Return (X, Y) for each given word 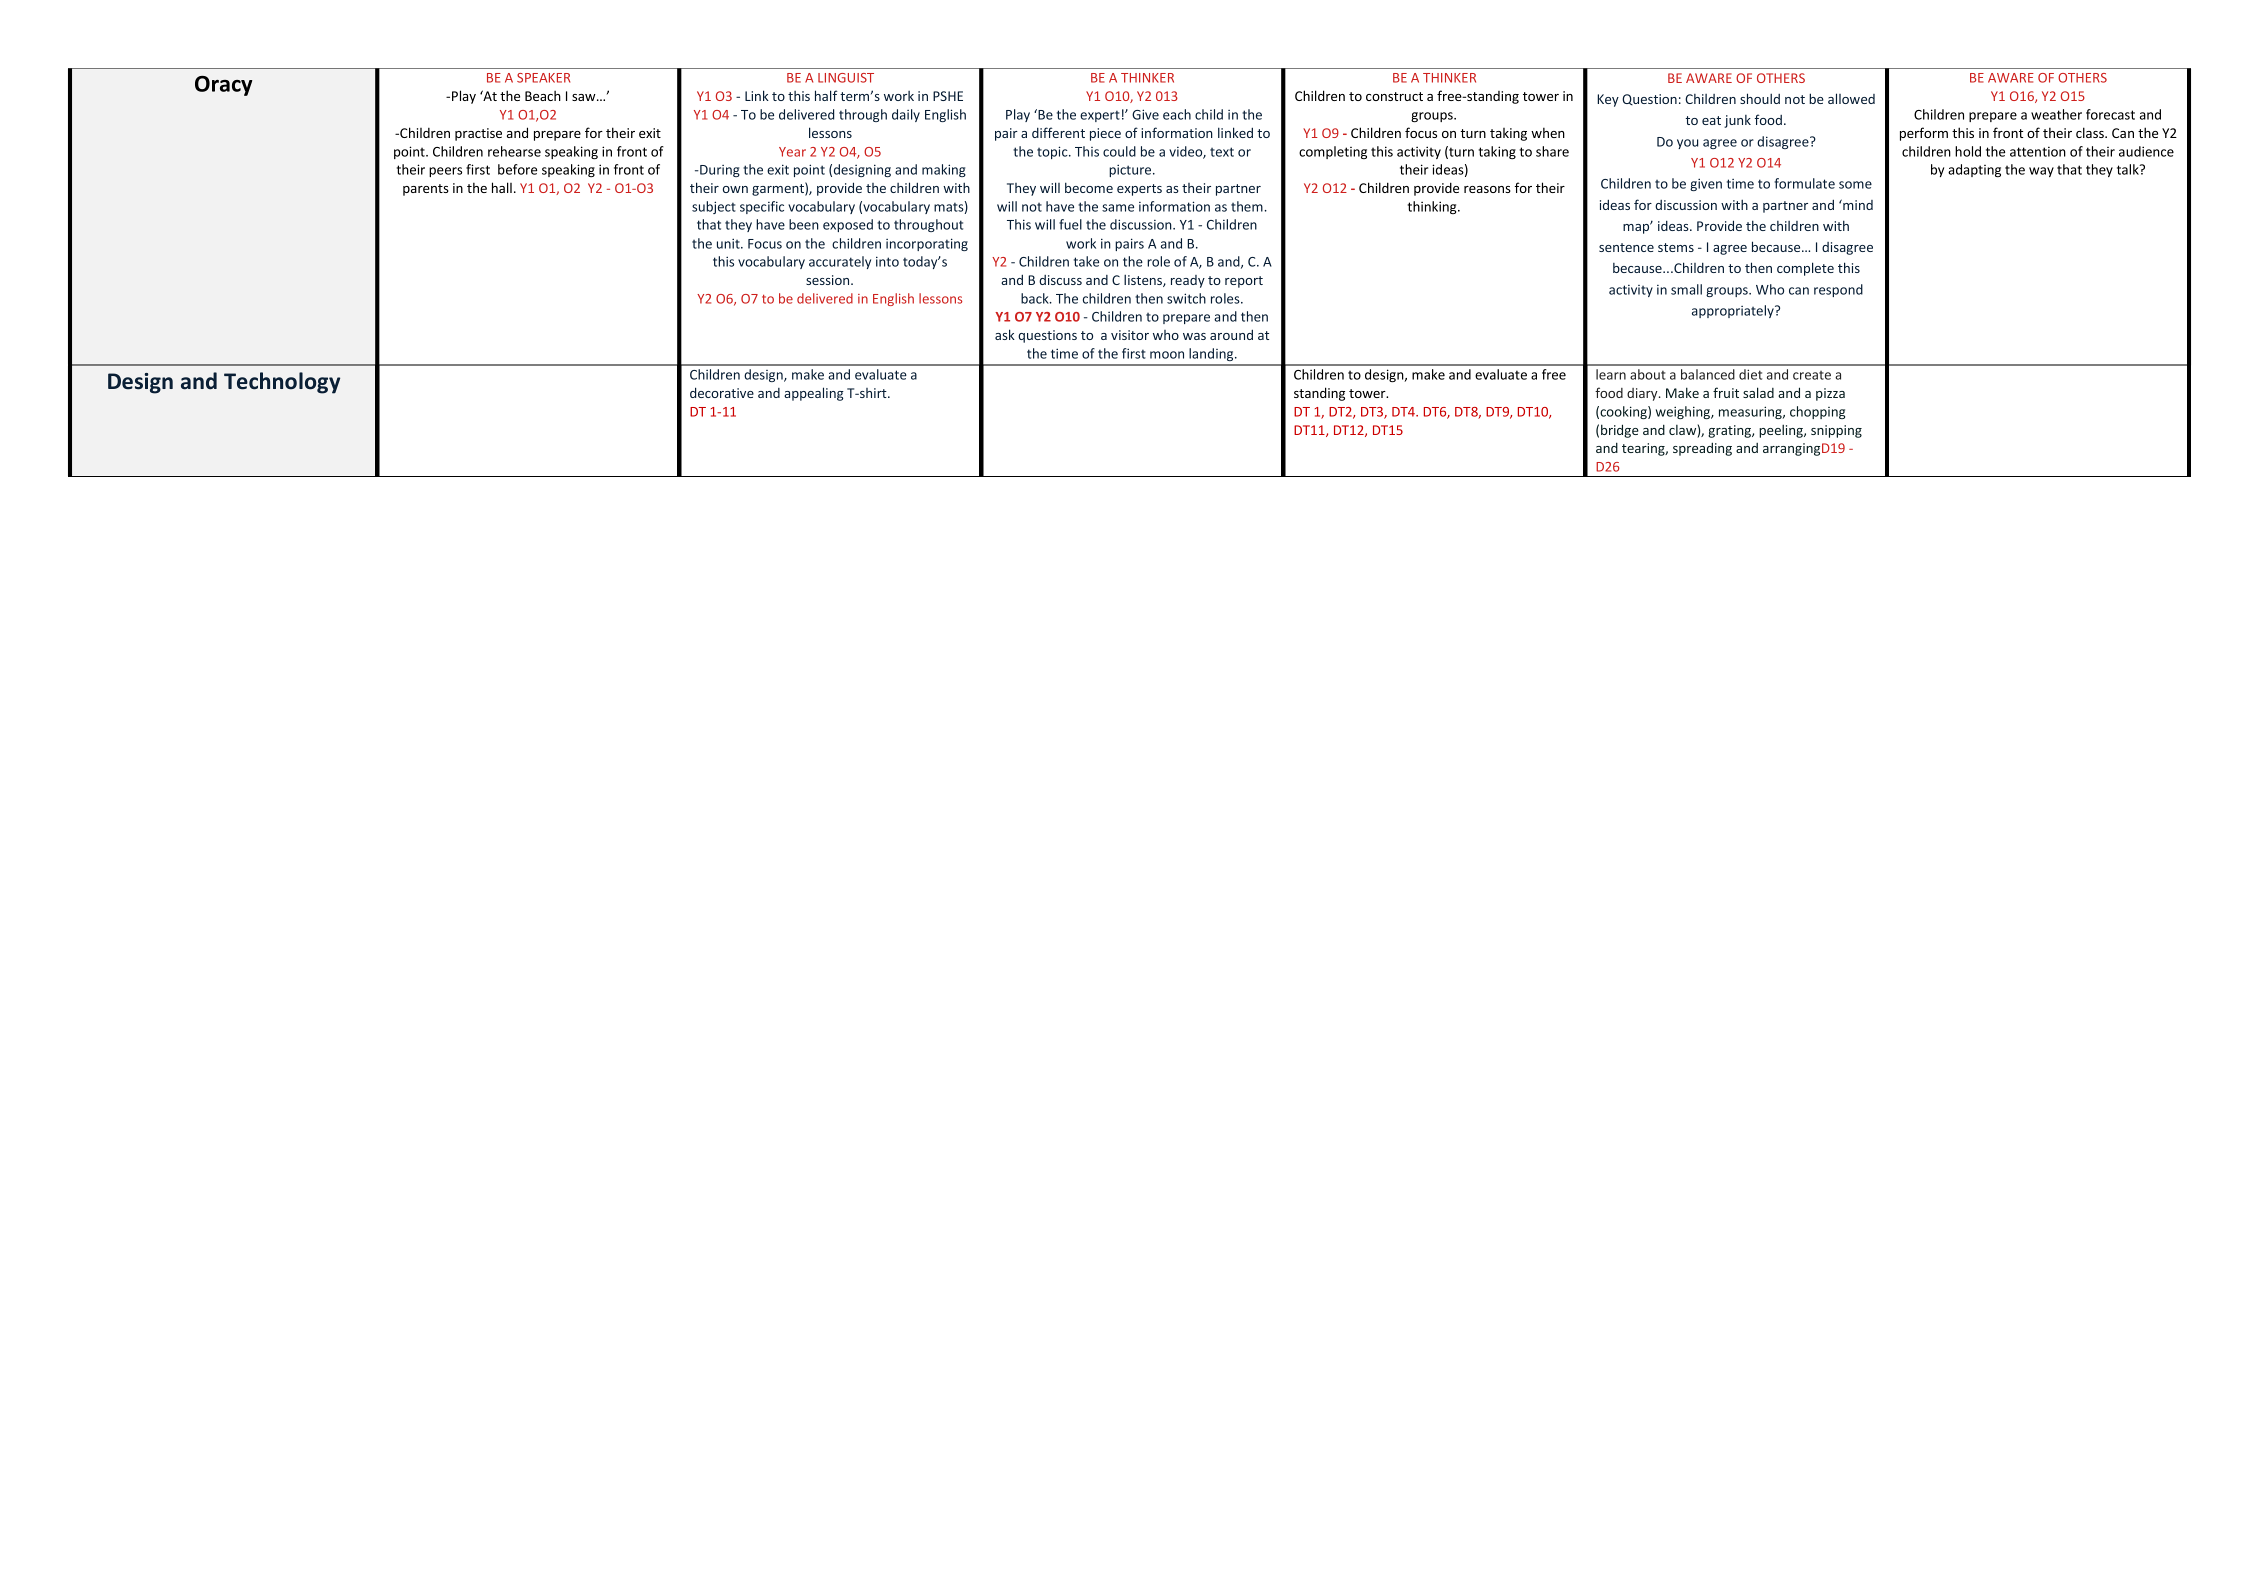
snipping (1836, 431)
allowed (1851, 98)
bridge (1620, 431)
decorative (722, 392)
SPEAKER (543, 78)
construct (1394, 96)
